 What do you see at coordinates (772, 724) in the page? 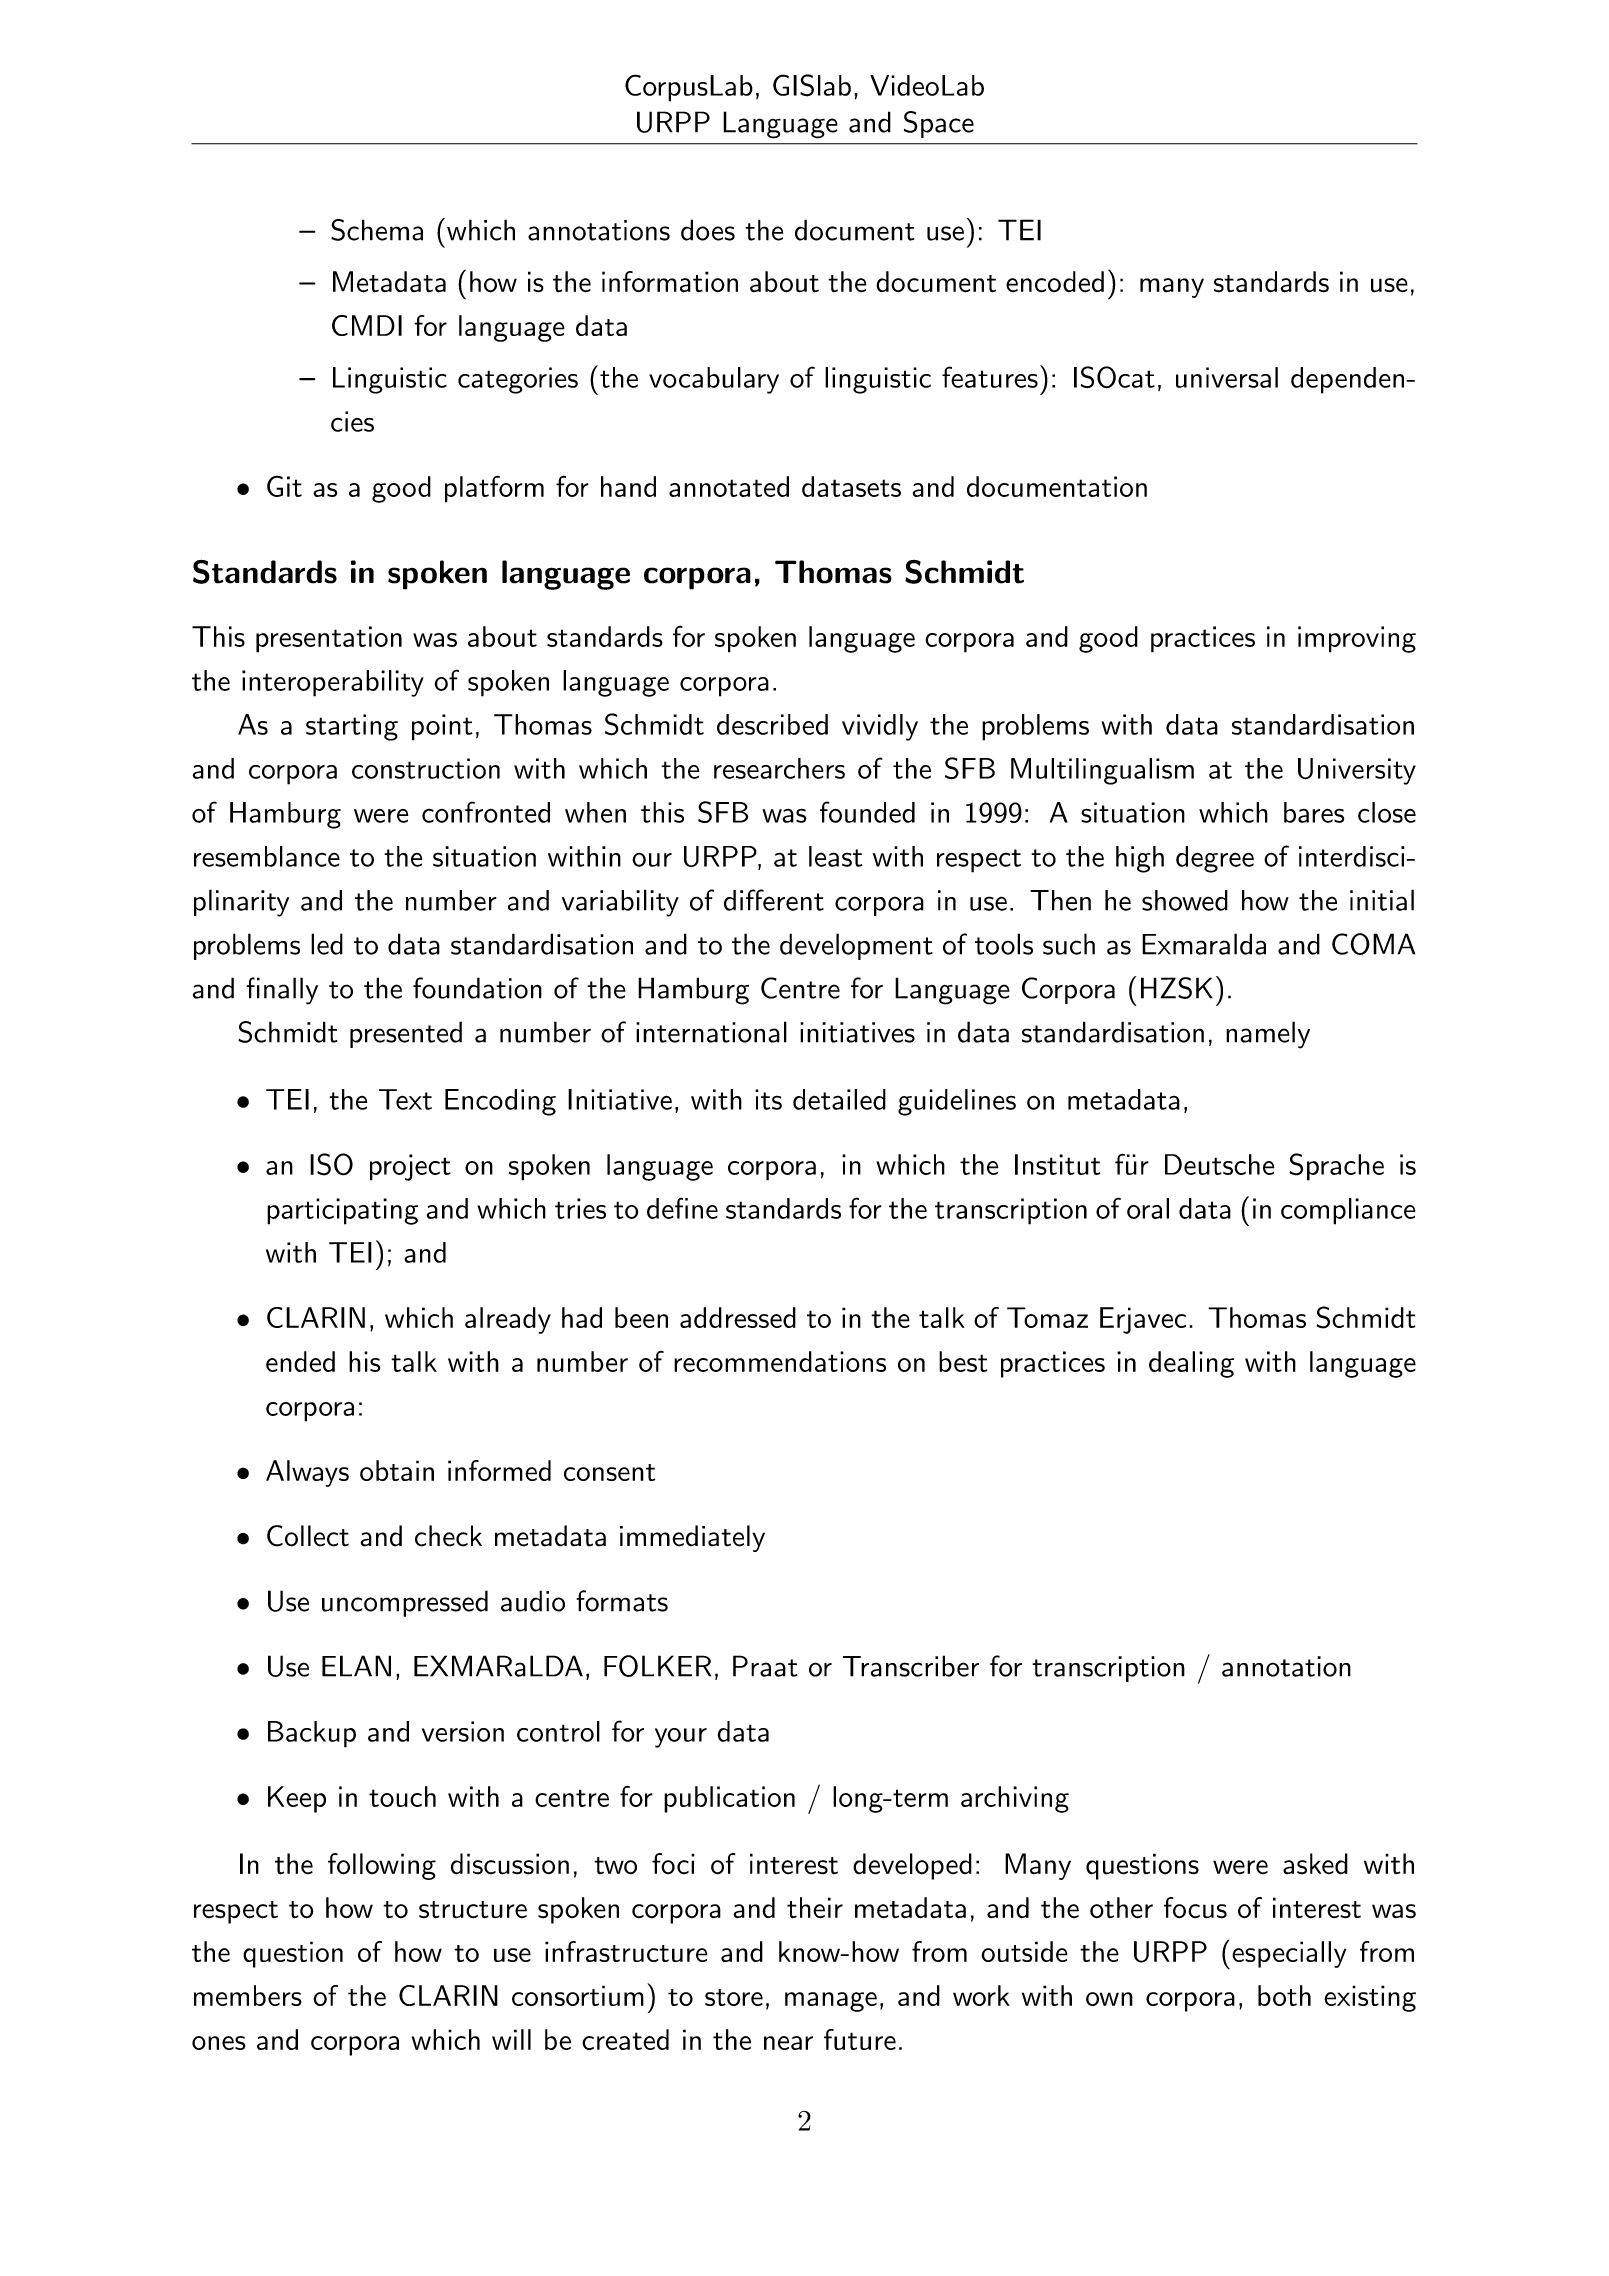
I see `described` at bounding box center [772, 724].
